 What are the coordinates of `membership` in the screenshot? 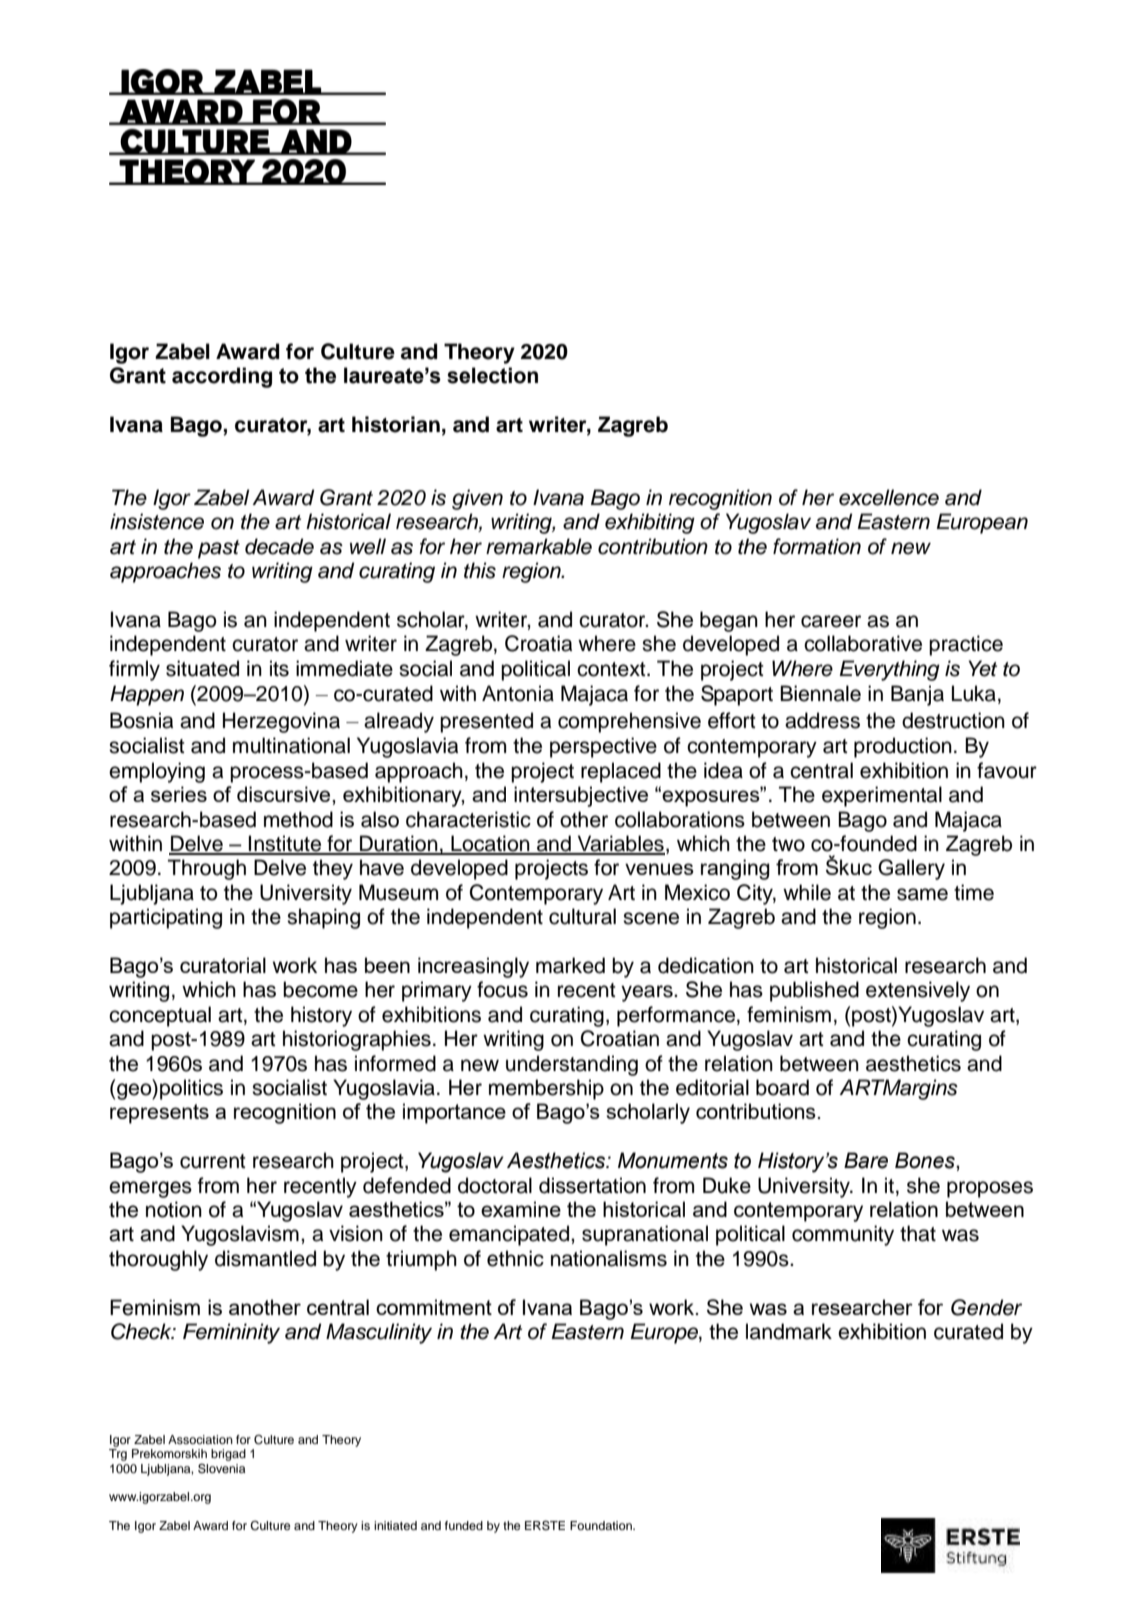 It's located at (546, 1089).
